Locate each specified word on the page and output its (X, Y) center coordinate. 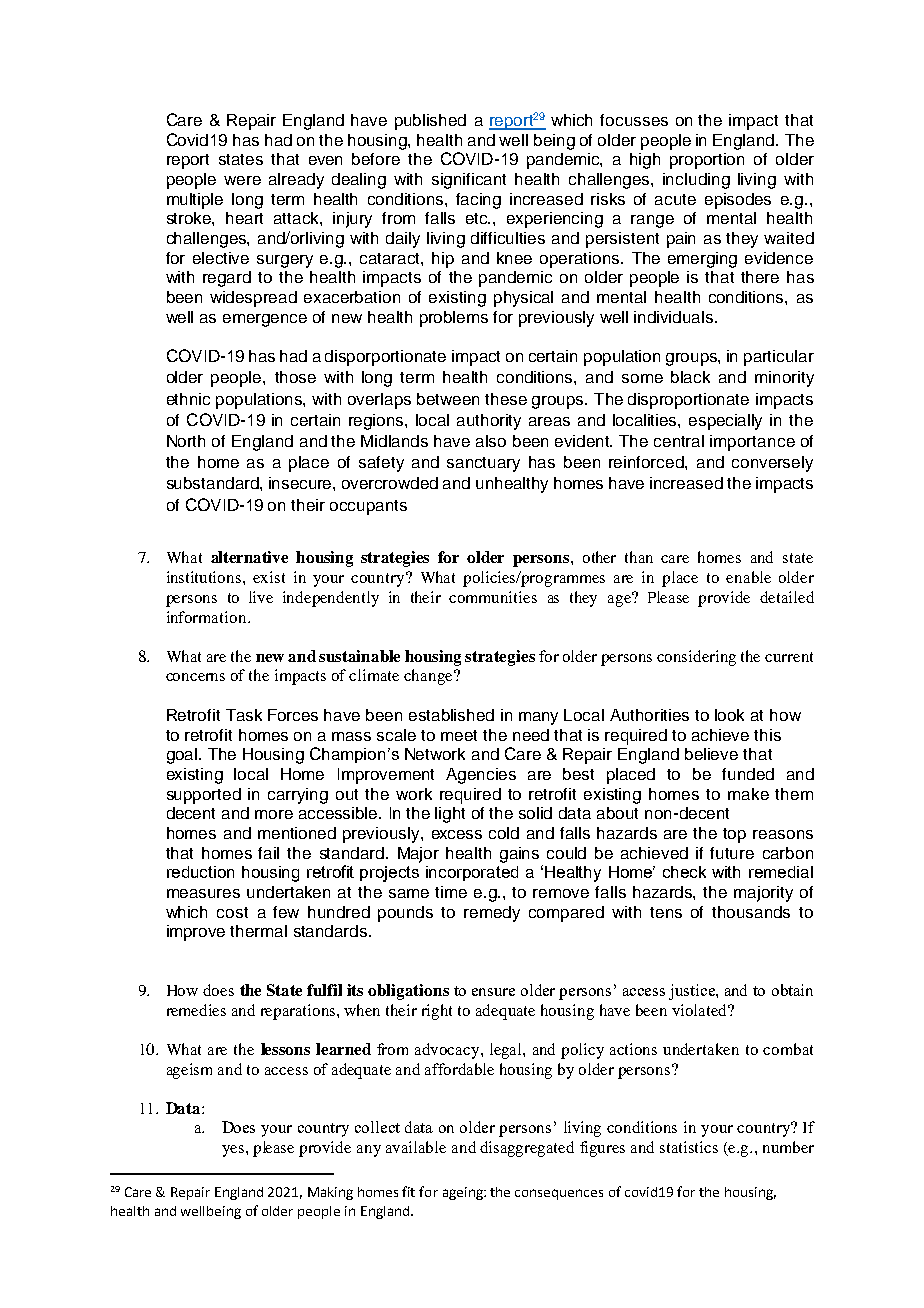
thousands (751, 912)
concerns (195, 677)
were (242, 180)
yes (233, 1151)
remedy (492, 914)
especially (725, 422)
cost (232, 912)
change (429, 677)
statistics (689, 1147)
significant (469, 181)
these (506, 399)
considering (696, 658)
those (295, 377)
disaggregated (527, 1149)
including (696, 181)
